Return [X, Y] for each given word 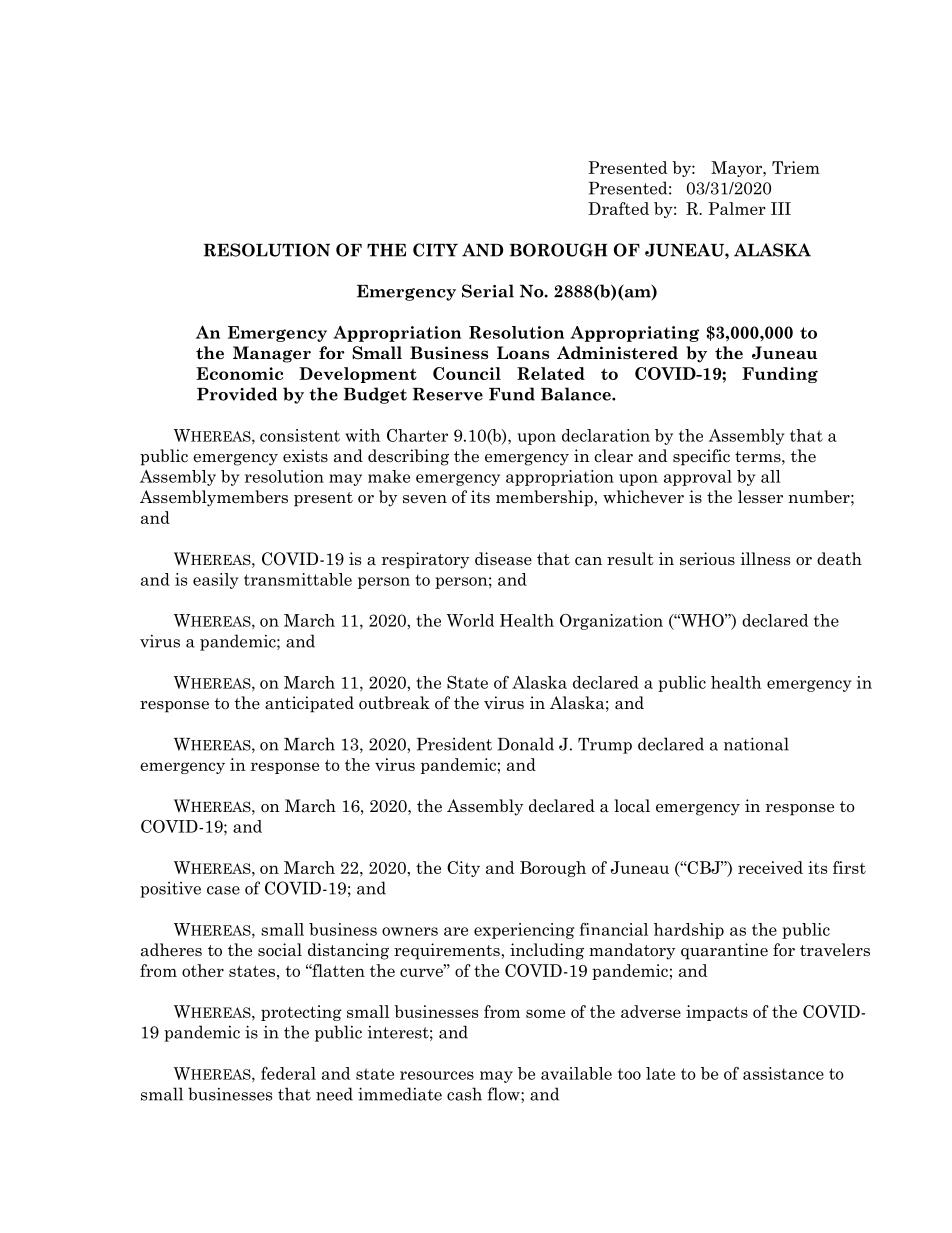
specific [701, 457]
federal [288, 1073]
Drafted [618, 208]
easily [215, 581]
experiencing [524, 931]
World [470, 620]
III [781, 208]
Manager [272, 354]
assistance [783, 1073]
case [223, 890]
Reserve [448, 394]
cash [464, 1094]
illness [765, 559]
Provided [237, 394]
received [770, 867]
